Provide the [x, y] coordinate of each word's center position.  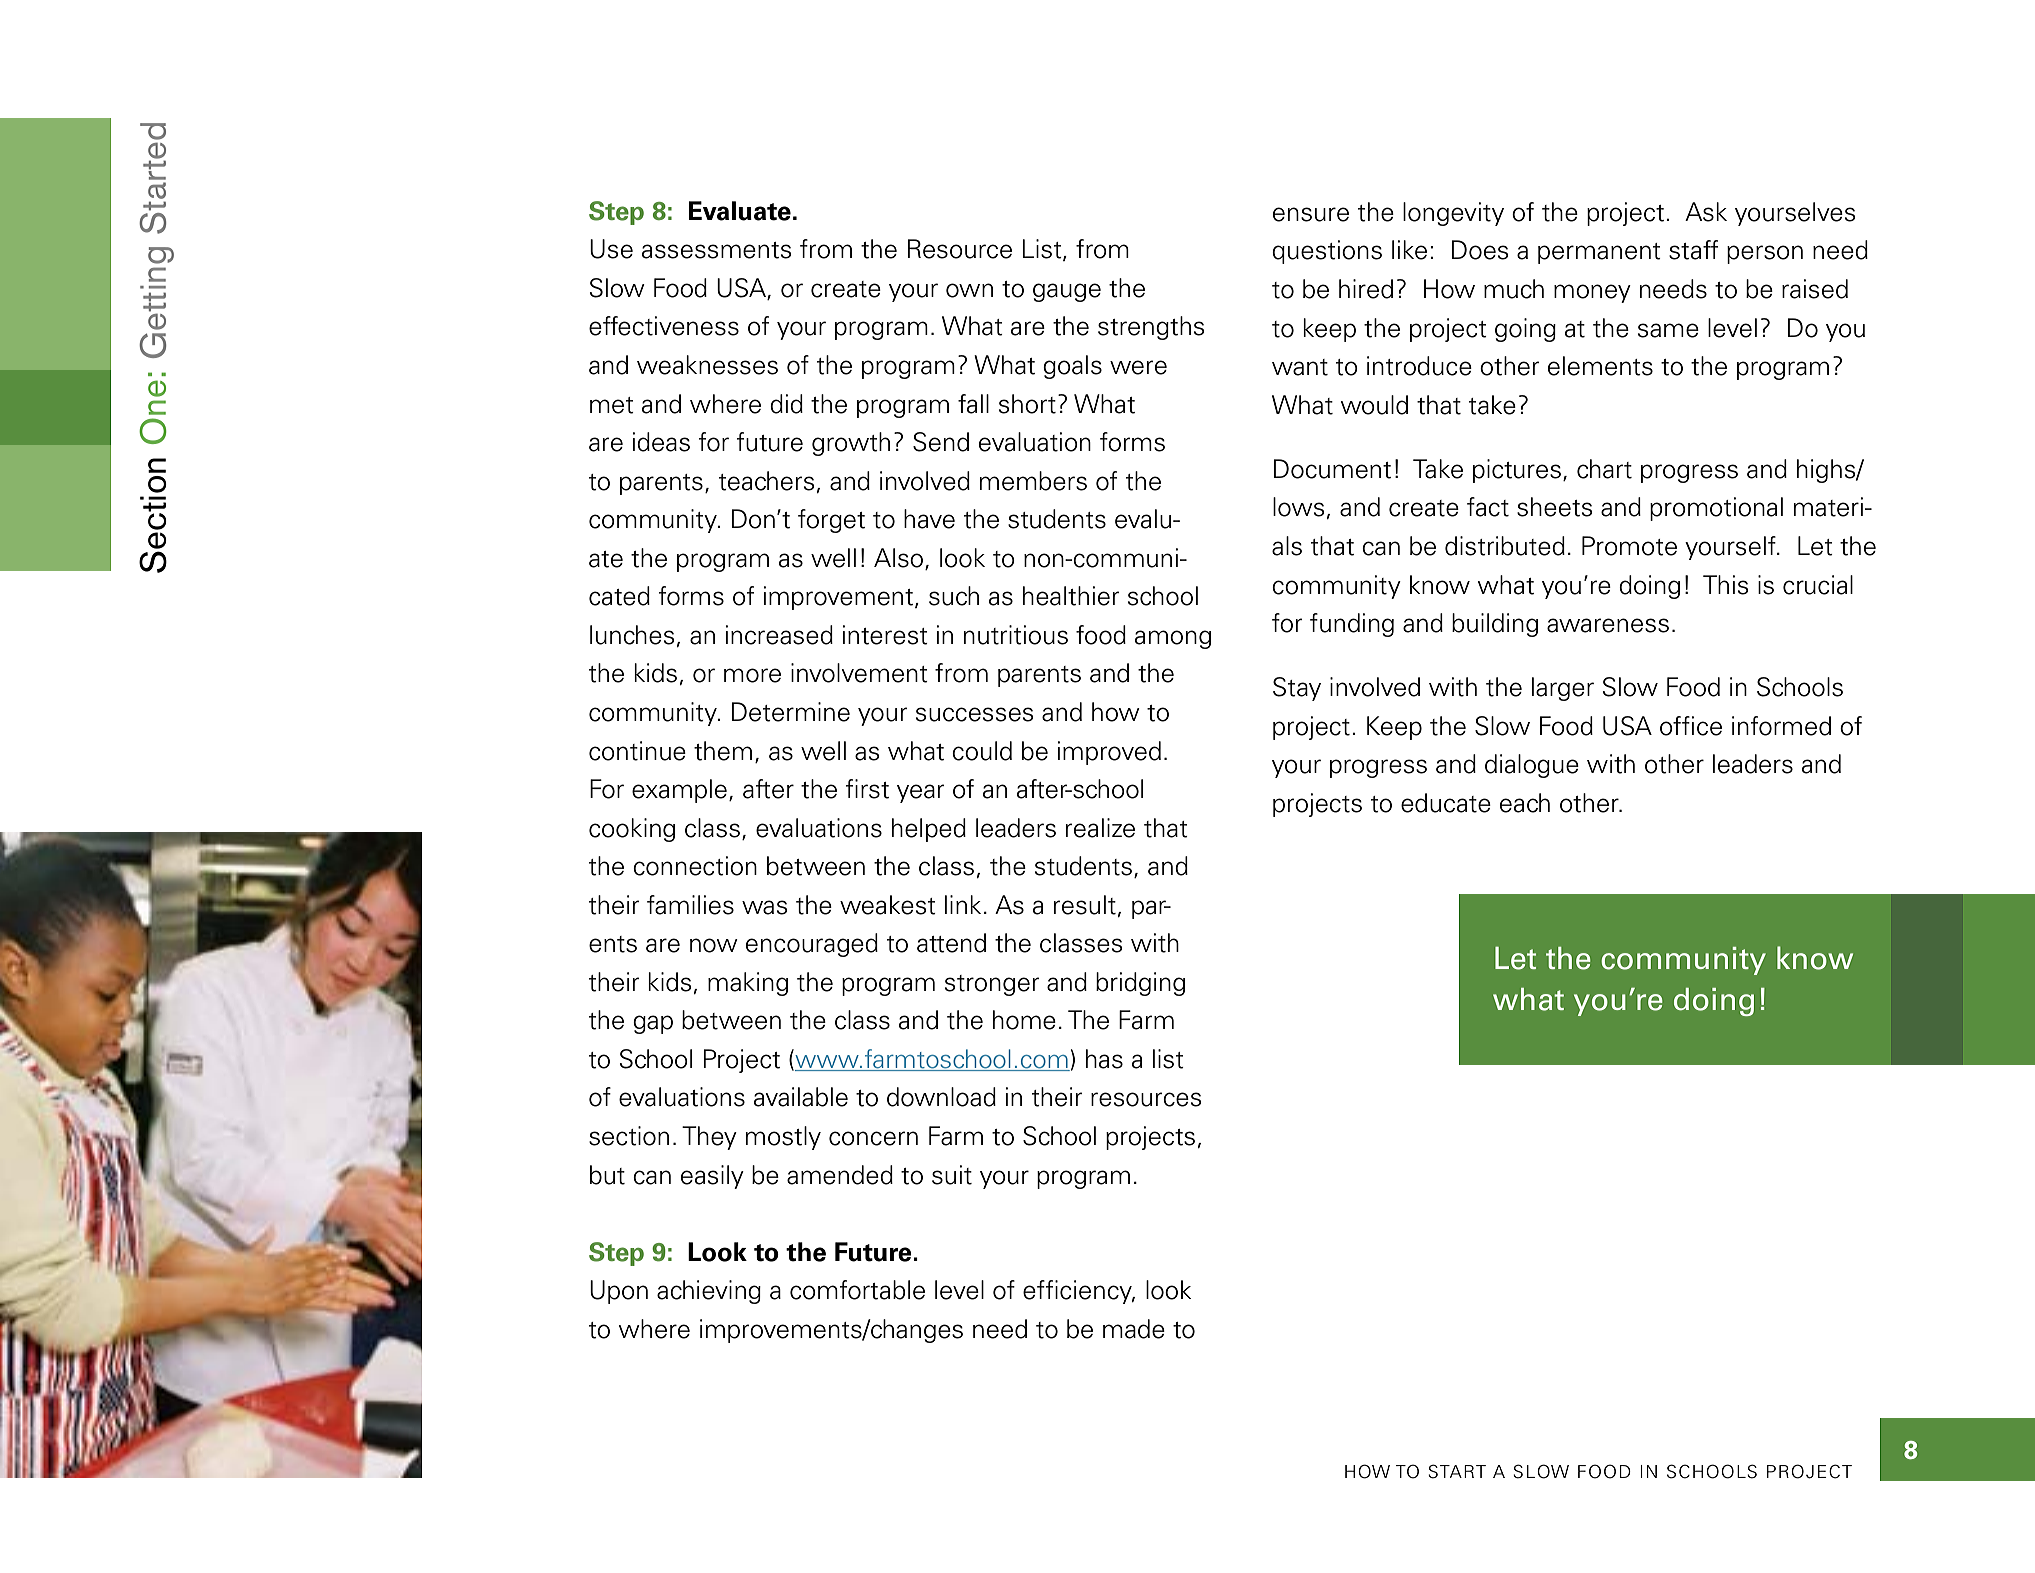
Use [611, 249]
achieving [709, 1292]
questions [1327, 252]
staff [1693, 250]
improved [1109, 753]
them [723, 751]
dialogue [1532, 766]
